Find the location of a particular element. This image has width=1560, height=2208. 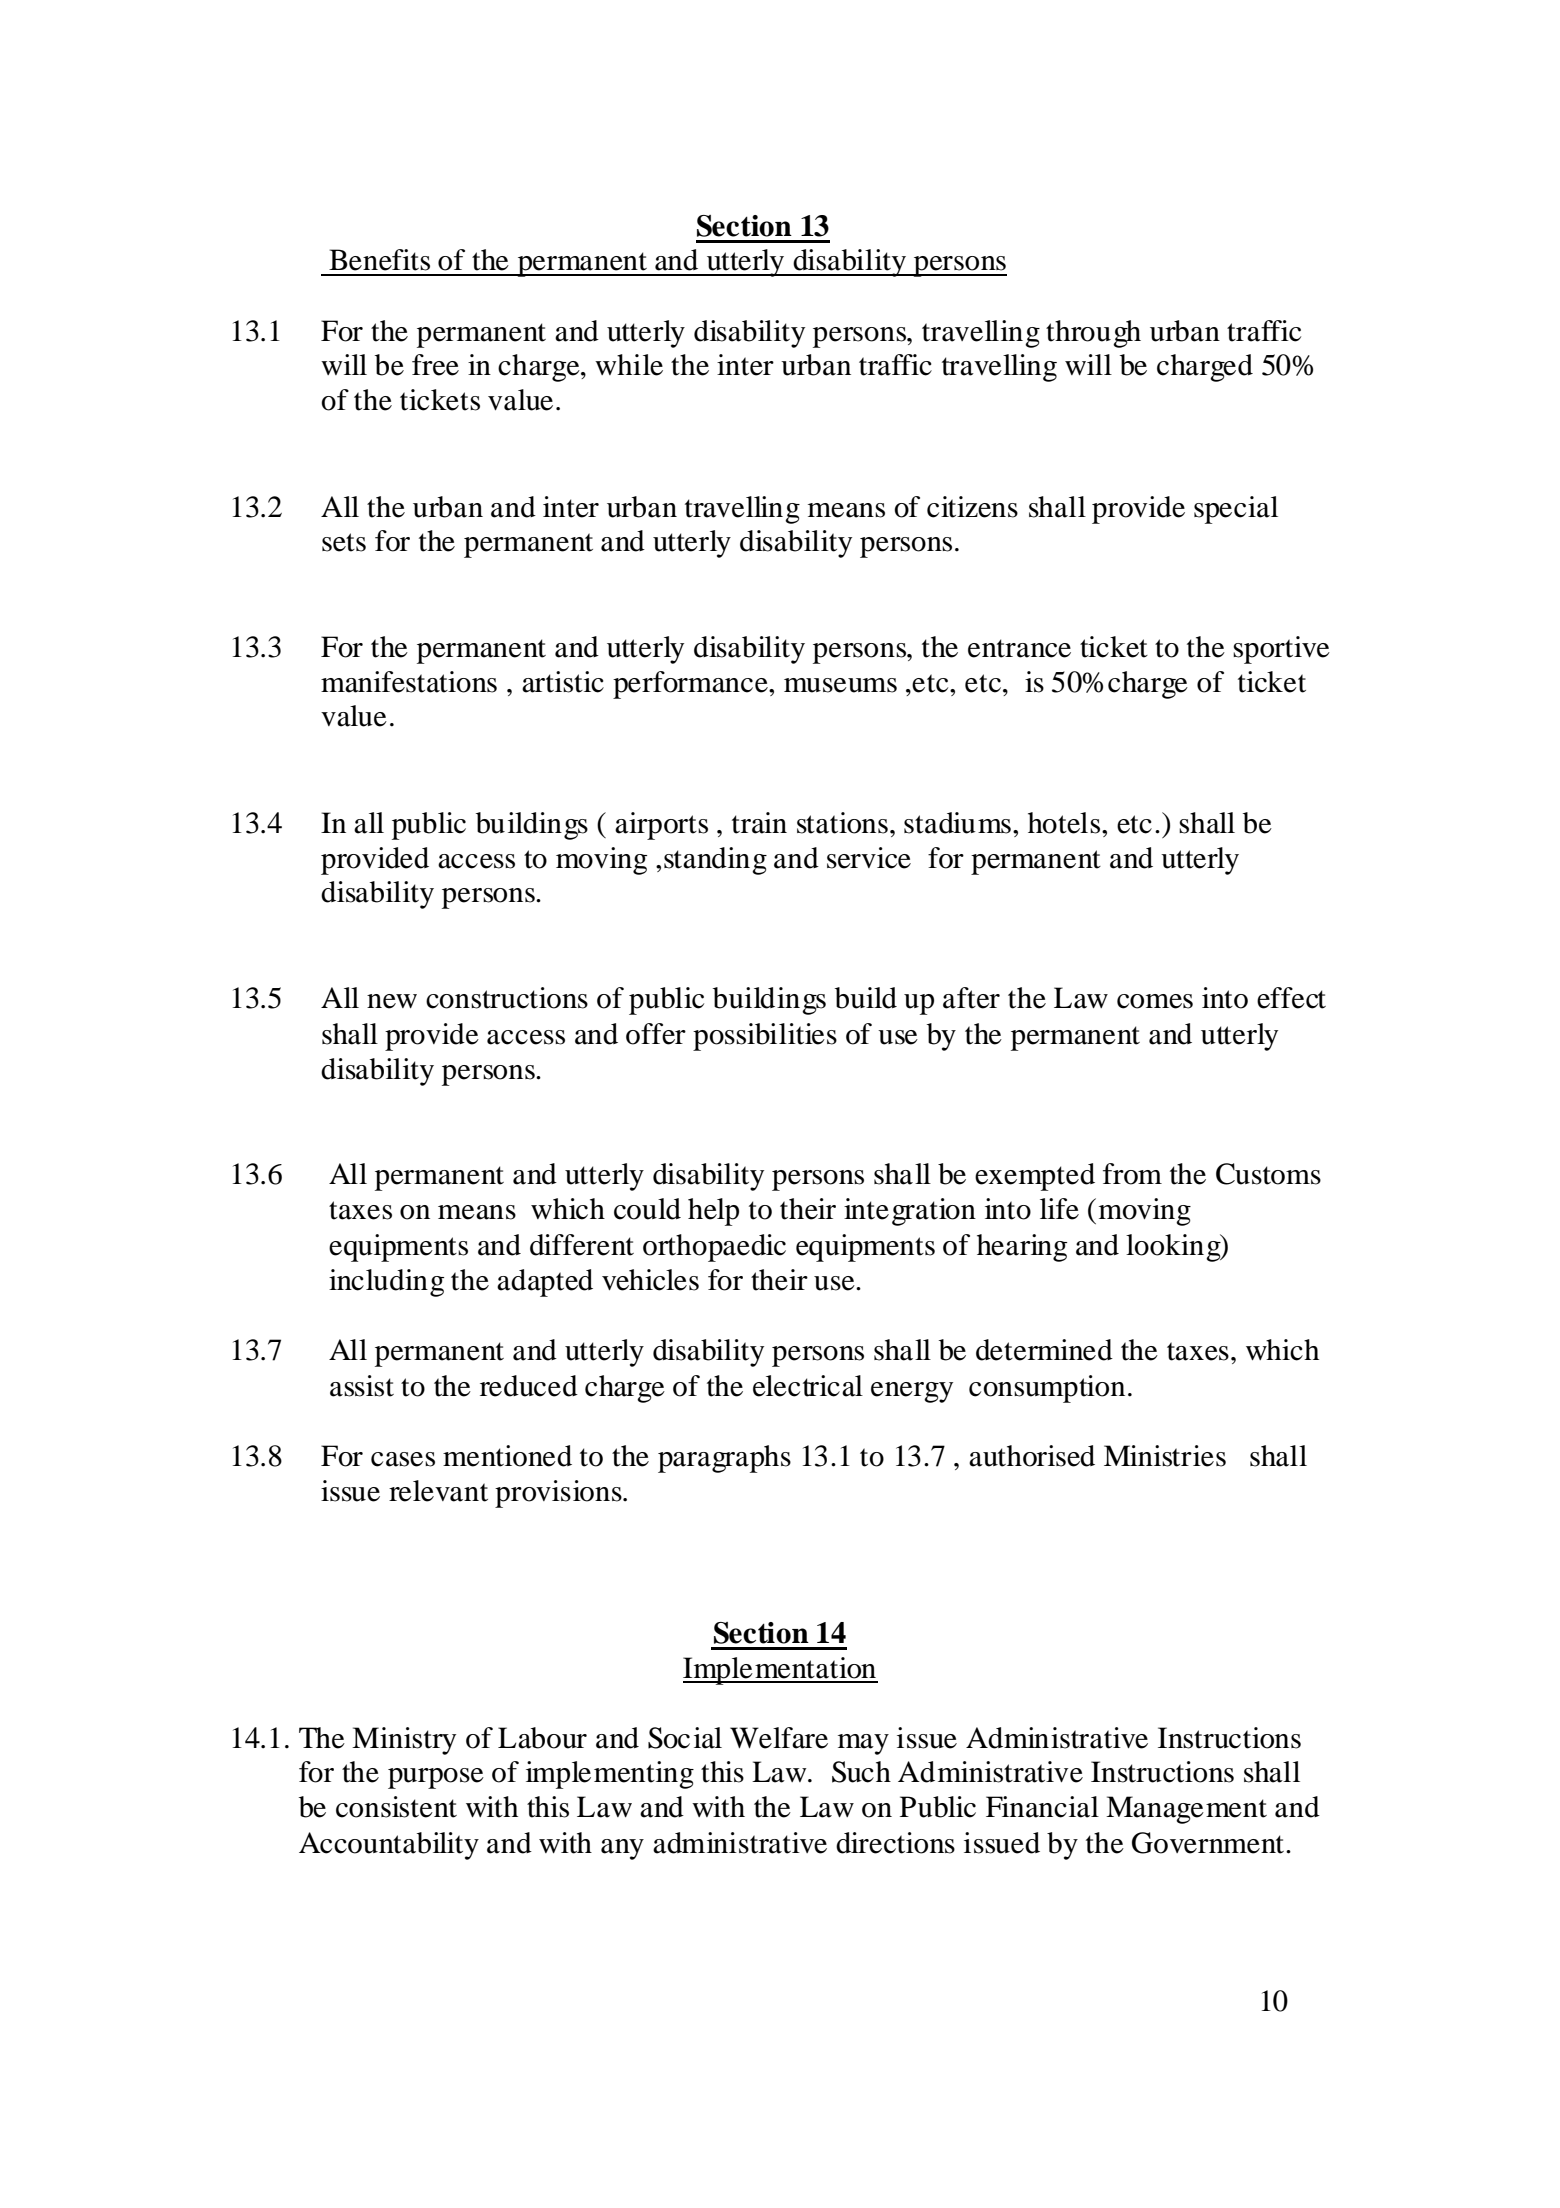

while is located at coordinates (629, 365).
